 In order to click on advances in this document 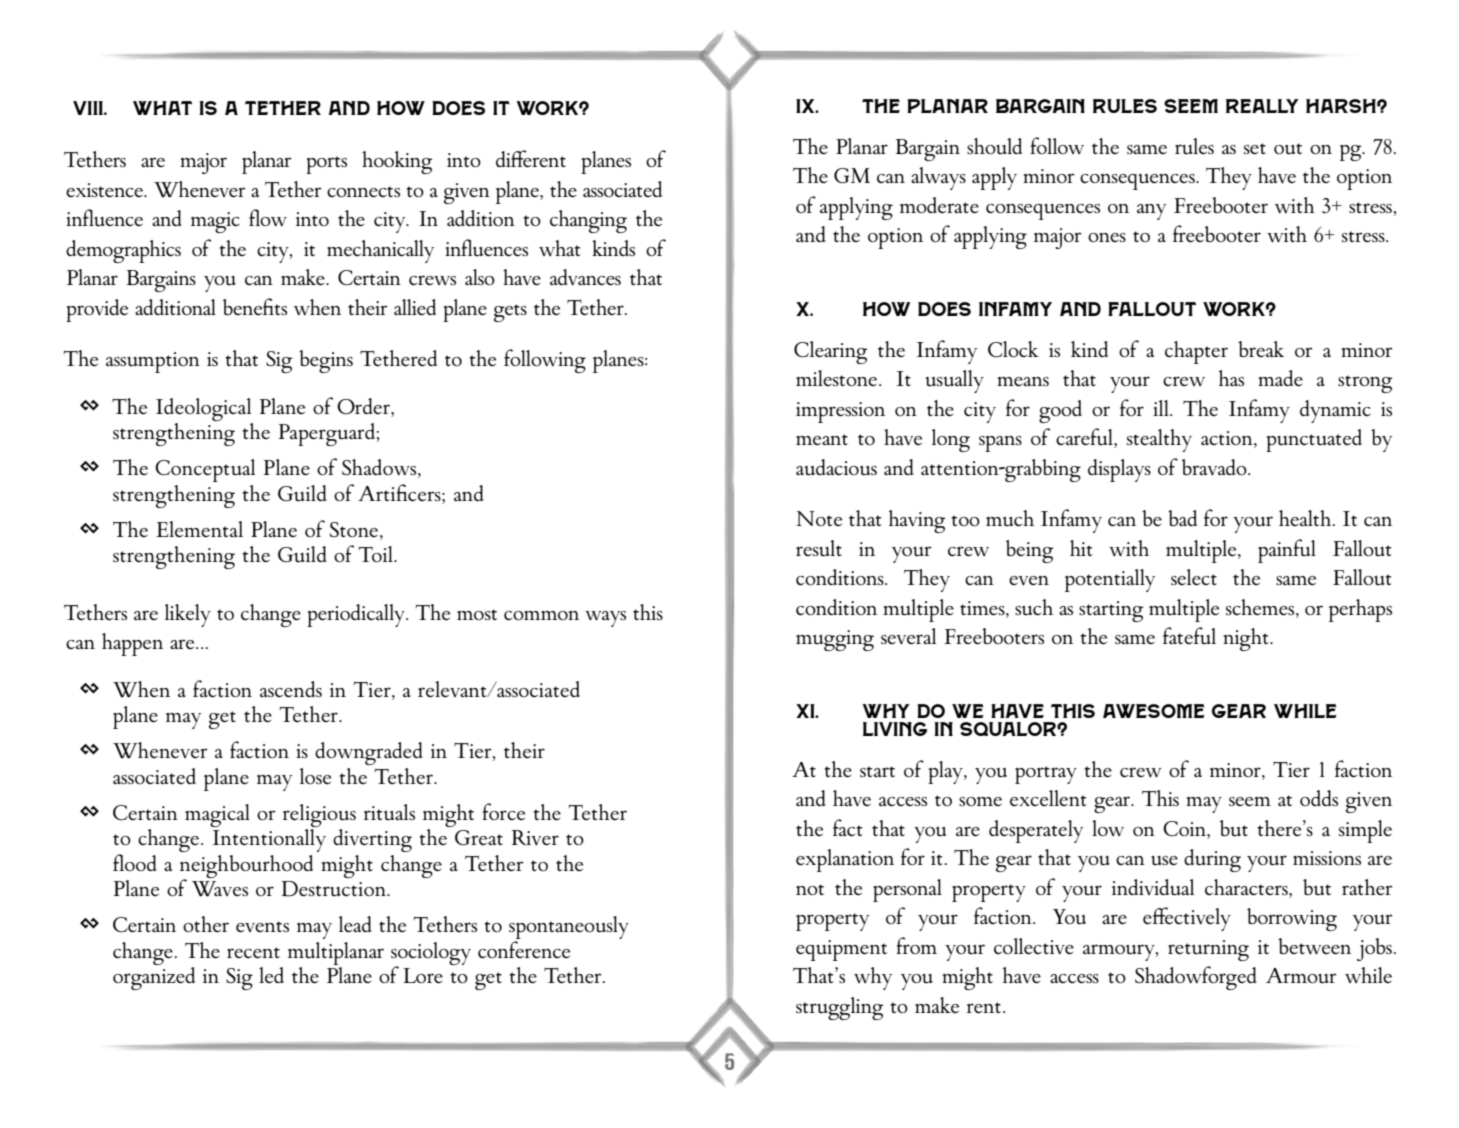, I will do `click(585, 277)`.
